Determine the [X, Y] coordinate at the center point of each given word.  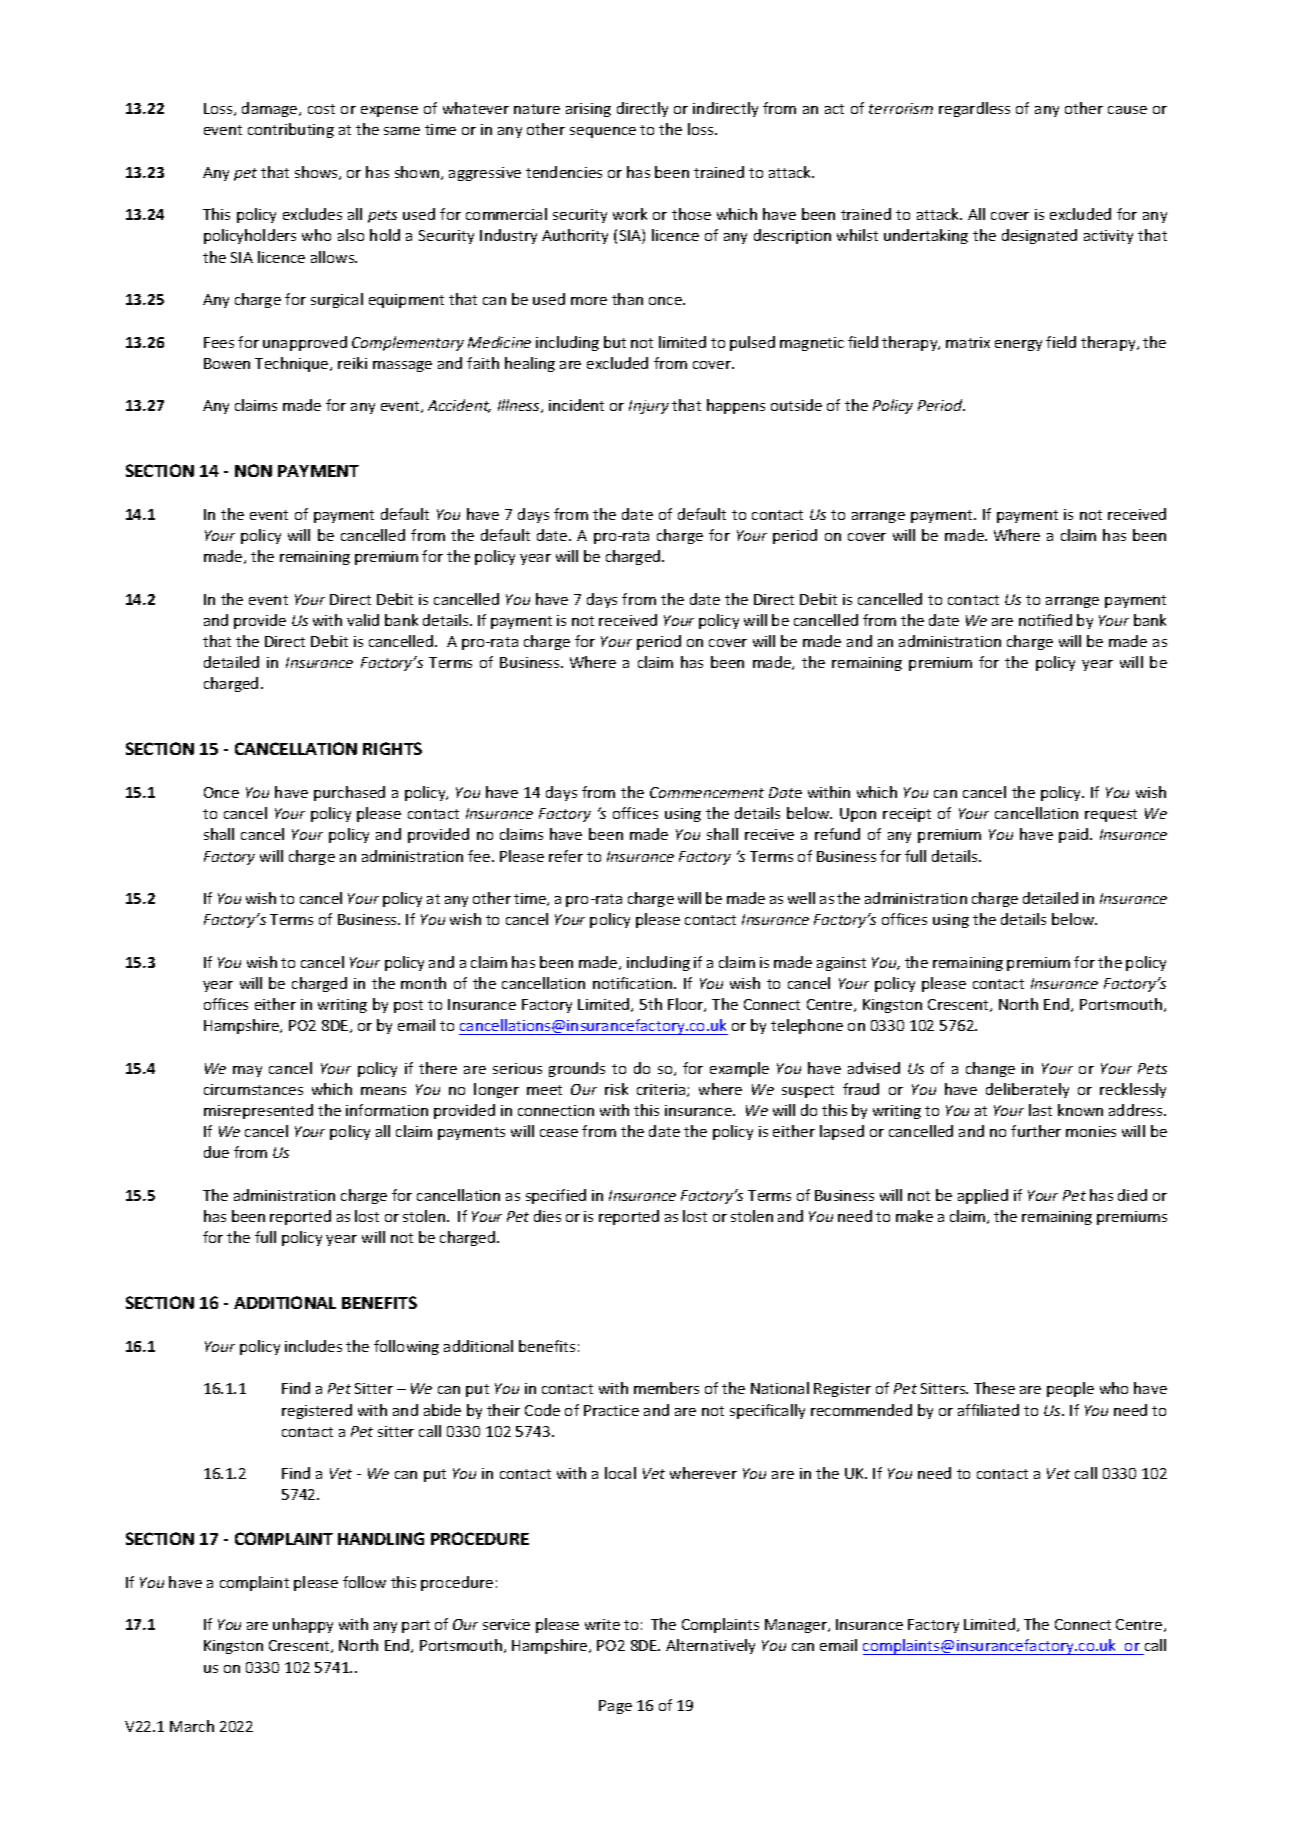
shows [317, 173]
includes [313, 1346]
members [666, 1388]
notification [634, 983]
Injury [649, 407]
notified [1045, 620]
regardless [974, 109]
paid [1075, 835]
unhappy [303, 1625]
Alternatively [710, 1646]
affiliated [988, 1410]
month [423, 983]
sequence [603, 132]
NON [253, 470]
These [994, 1388]
